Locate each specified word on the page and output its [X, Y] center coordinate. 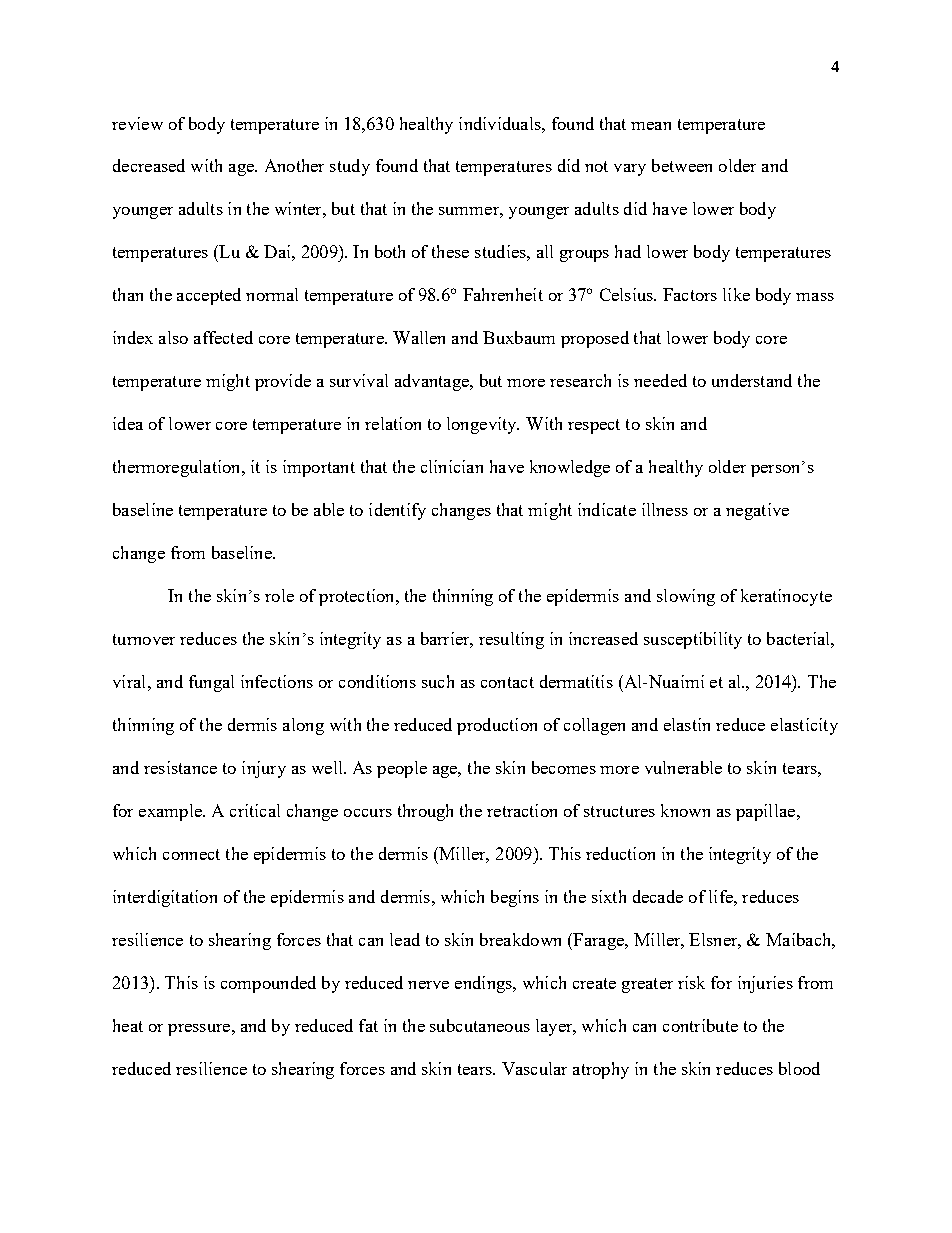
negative [757, 511]
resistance [180, 767]
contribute [700, 1025]
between [682, 165]
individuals [501, 123]
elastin [687, 724]
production [497, 726]
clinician [452, 466]
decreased [149, 165]
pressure [199, 1030]
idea [128, 423]
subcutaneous [480, 1025]
